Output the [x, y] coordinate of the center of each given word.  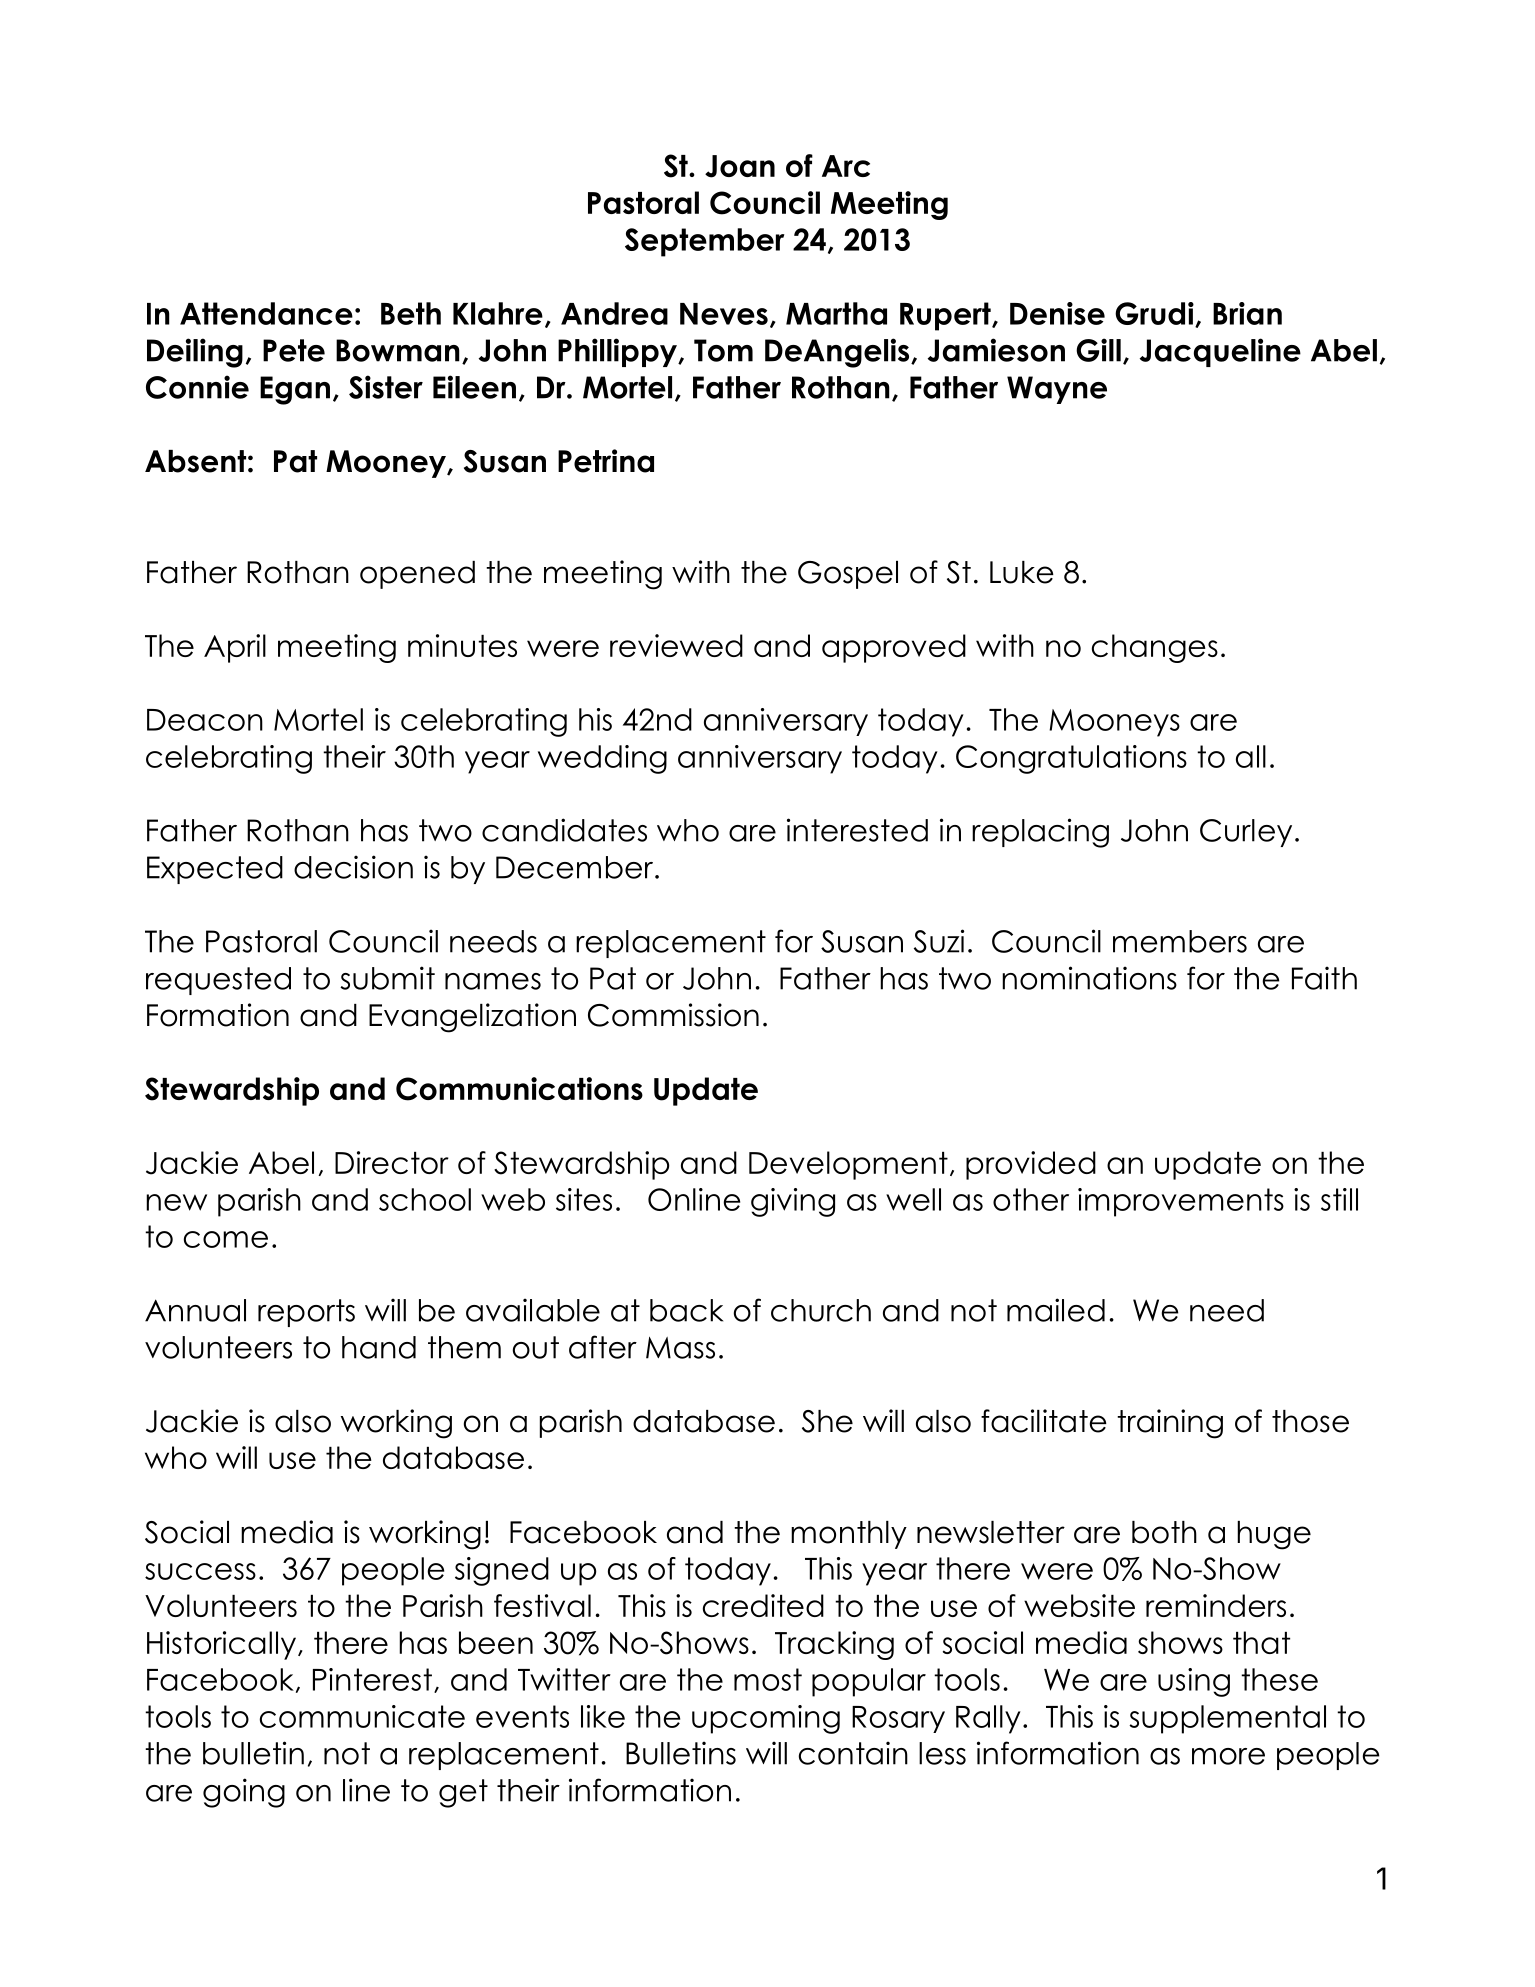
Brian [1247, 313]
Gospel [848, 575]
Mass [680, 1348]
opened [417, 575]
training [1170, 1424]
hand [379, 1347]
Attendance [266, 313]
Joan [740, 166]
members [1180, 941]
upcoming [766, 1719]
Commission [673, 1015]
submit [387, 978]
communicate [362, 1716]
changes [1155, 648]
